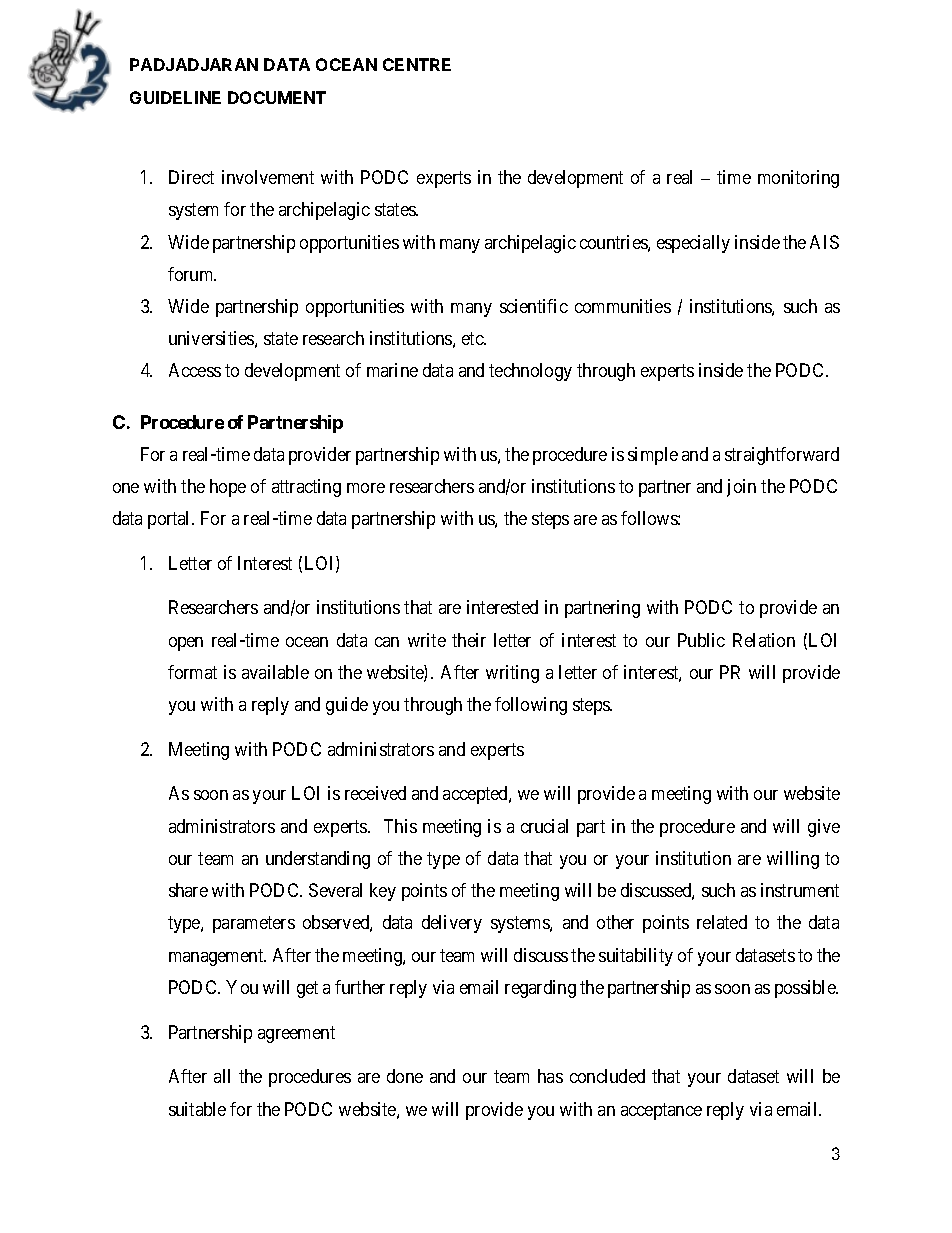 The image size is (952, 1233). I want to click on etc, so click(473, 338).
